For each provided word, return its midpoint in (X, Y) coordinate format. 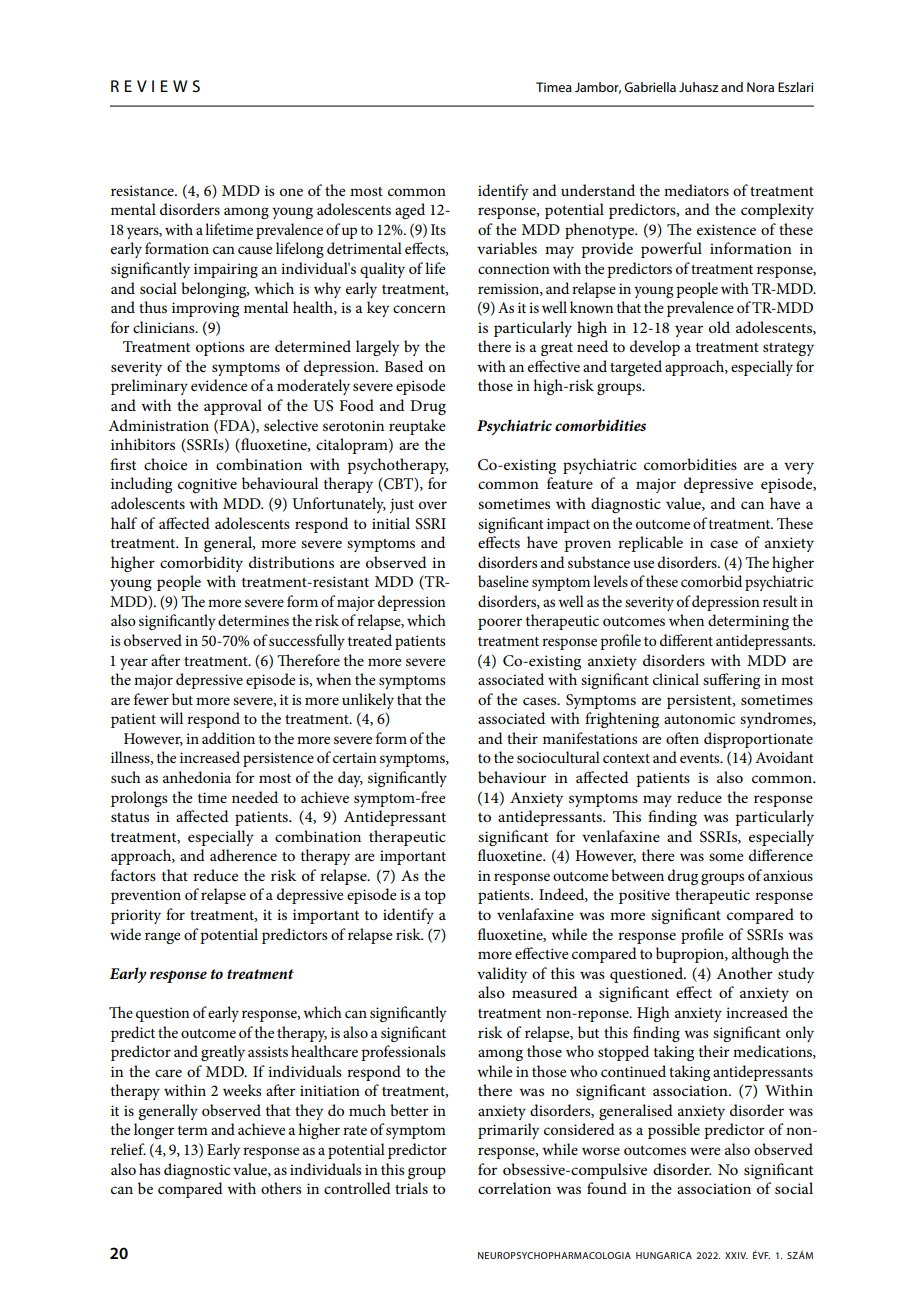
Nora (760, 87)
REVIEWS (155, 86)
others (281, 1188)
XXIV (736, 1255)
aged (410, 211)
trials (411, 1188)
